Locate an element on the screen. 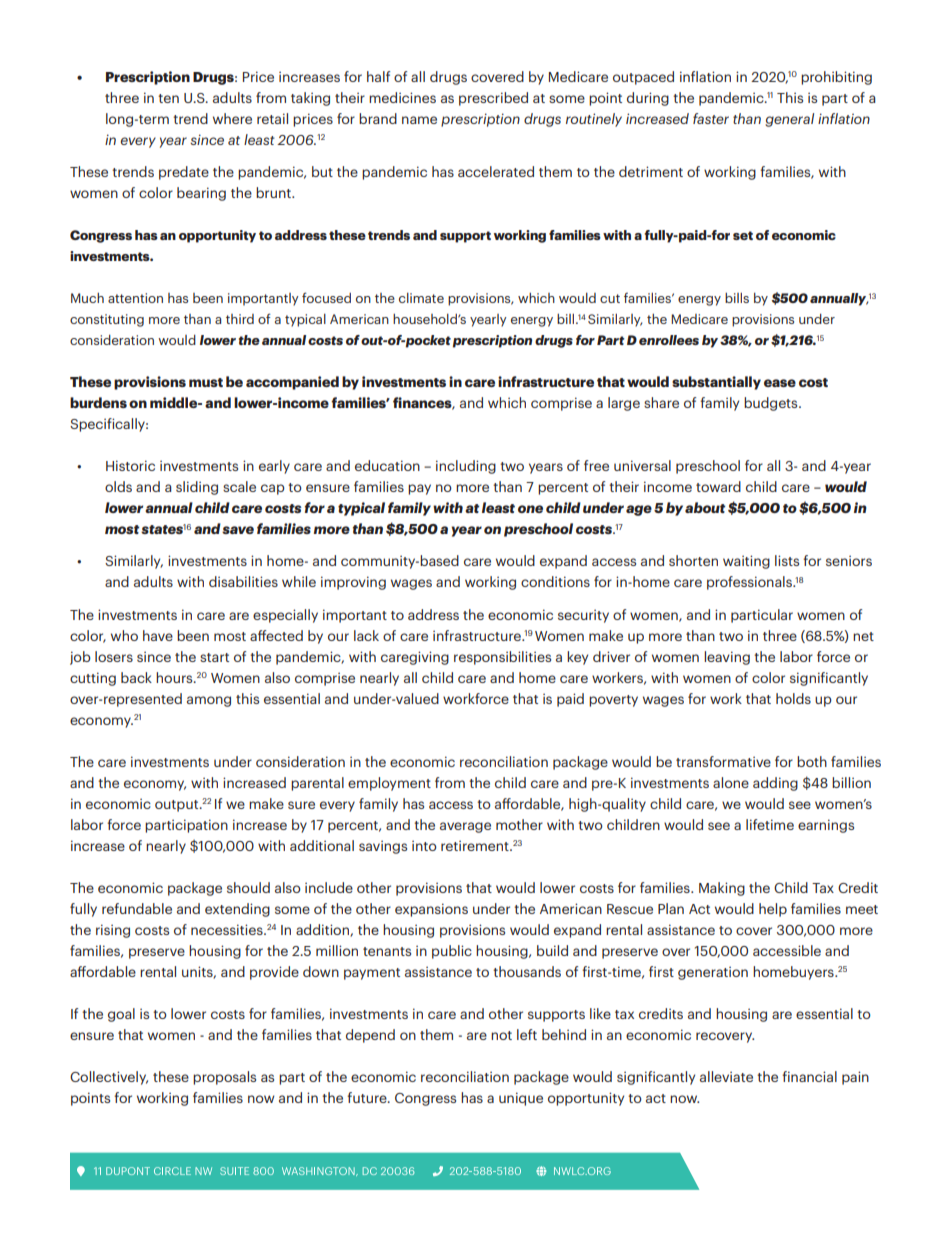 The height and width of the screenshot is (1233, 952). should is located at coordinates (248, 887).
